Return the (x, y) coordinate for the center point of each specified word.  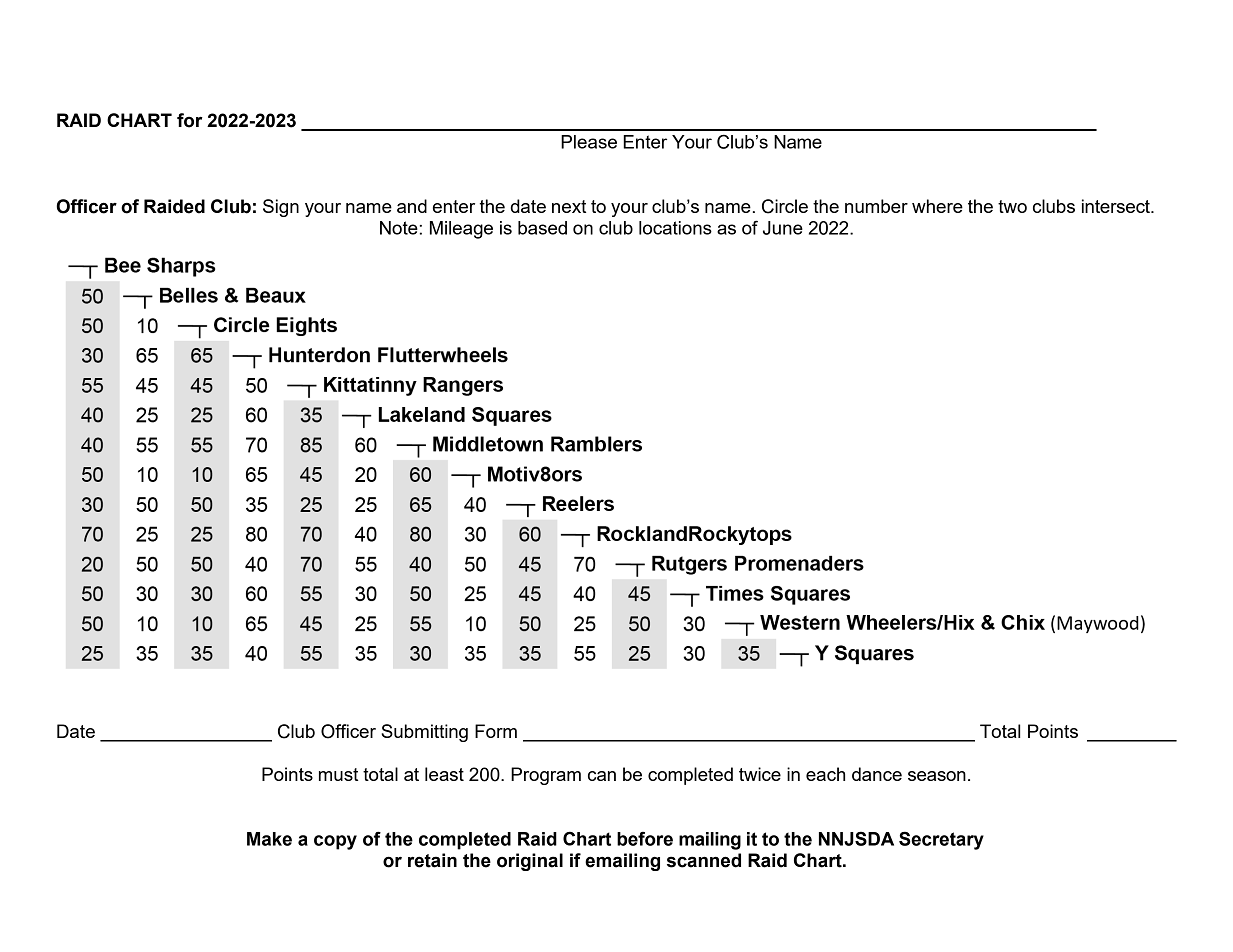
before (645, 838)
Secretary (941, 840)
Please (589, 142)
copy (335, 842)
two (1012, 206)
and (412, 206)
